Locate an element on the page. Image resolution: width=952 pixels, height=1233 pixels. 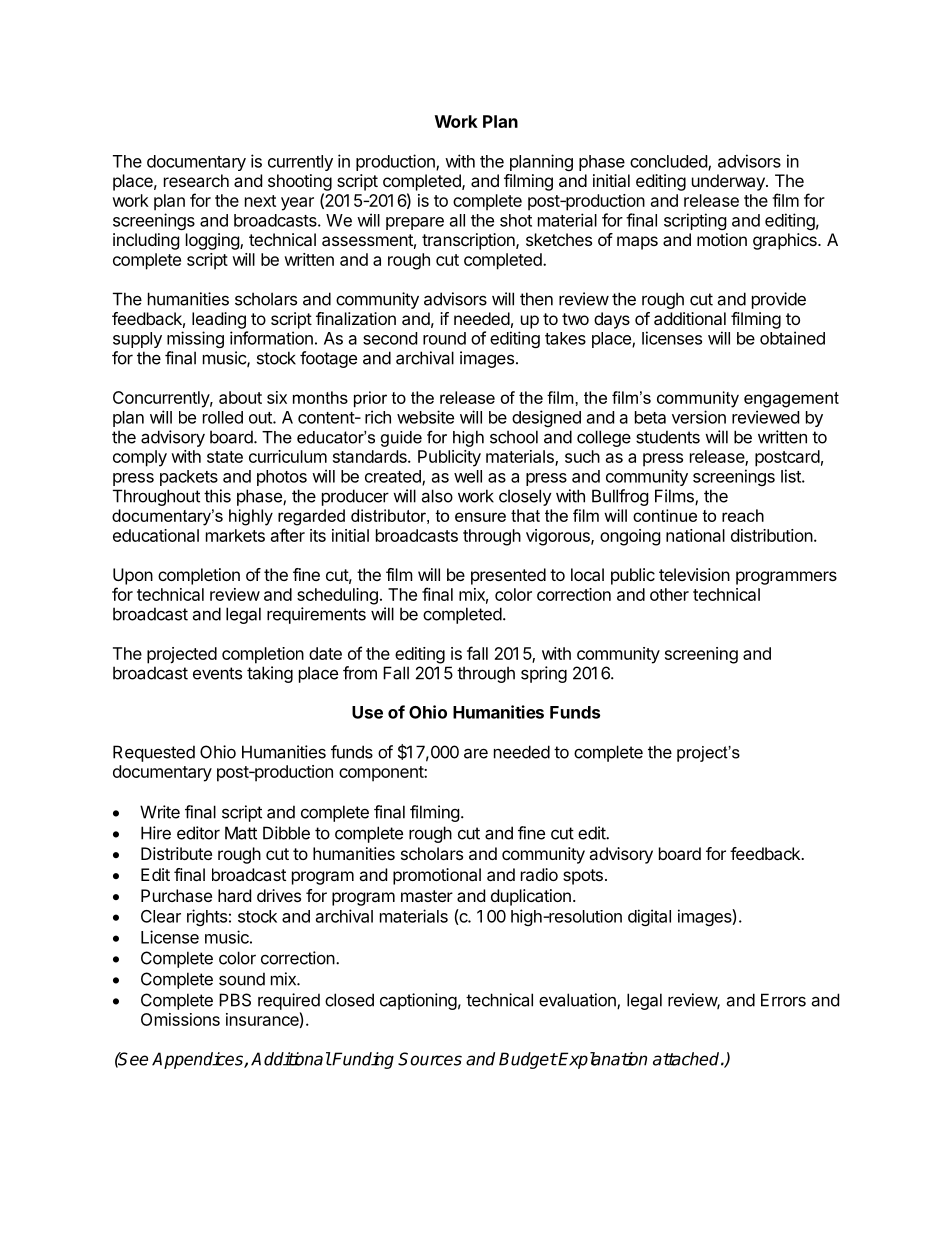
underway is located at coordinates (729, 182).
